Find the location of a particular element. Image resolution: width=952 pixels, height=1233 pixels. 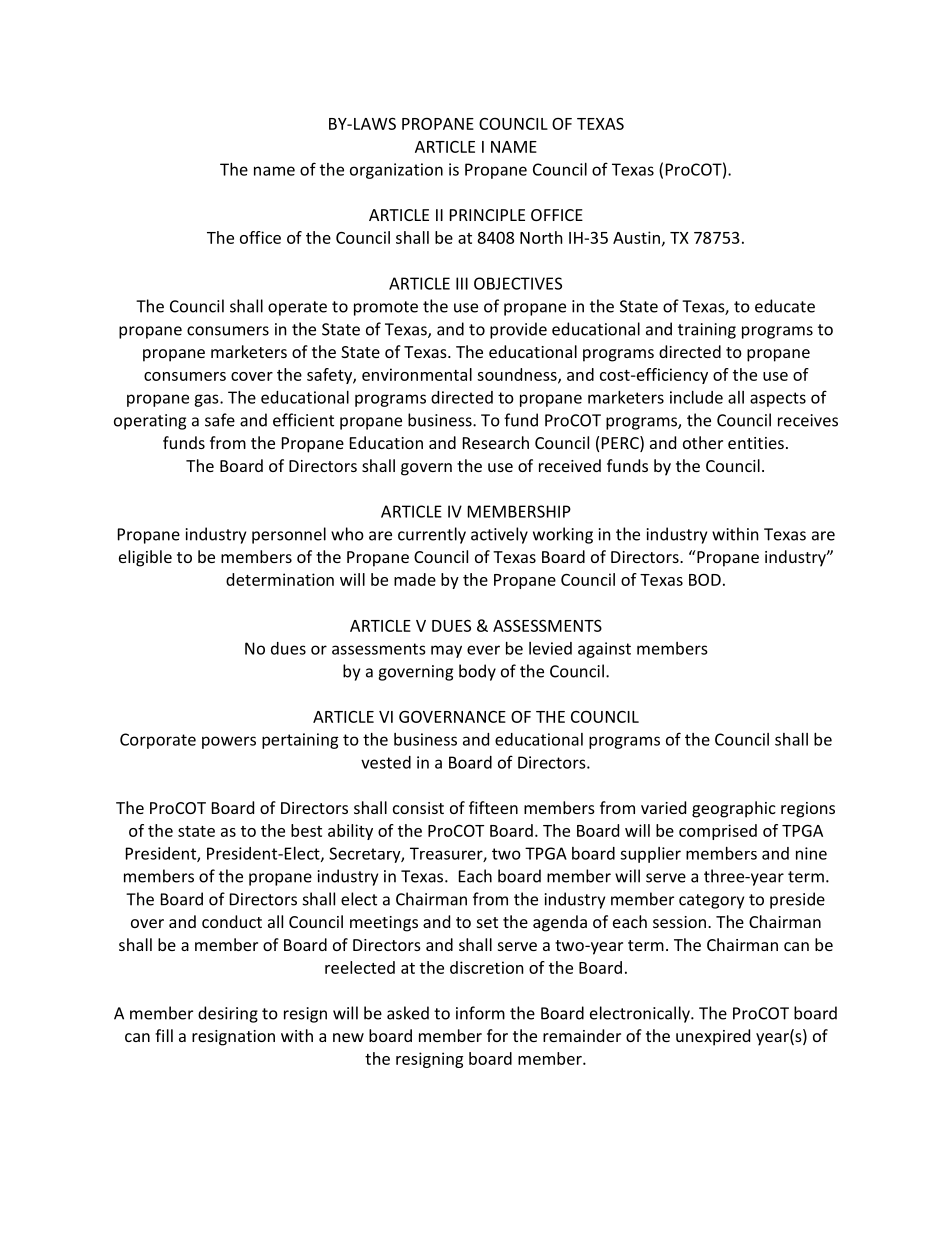

Austin is located at coordinates (636, 237).
